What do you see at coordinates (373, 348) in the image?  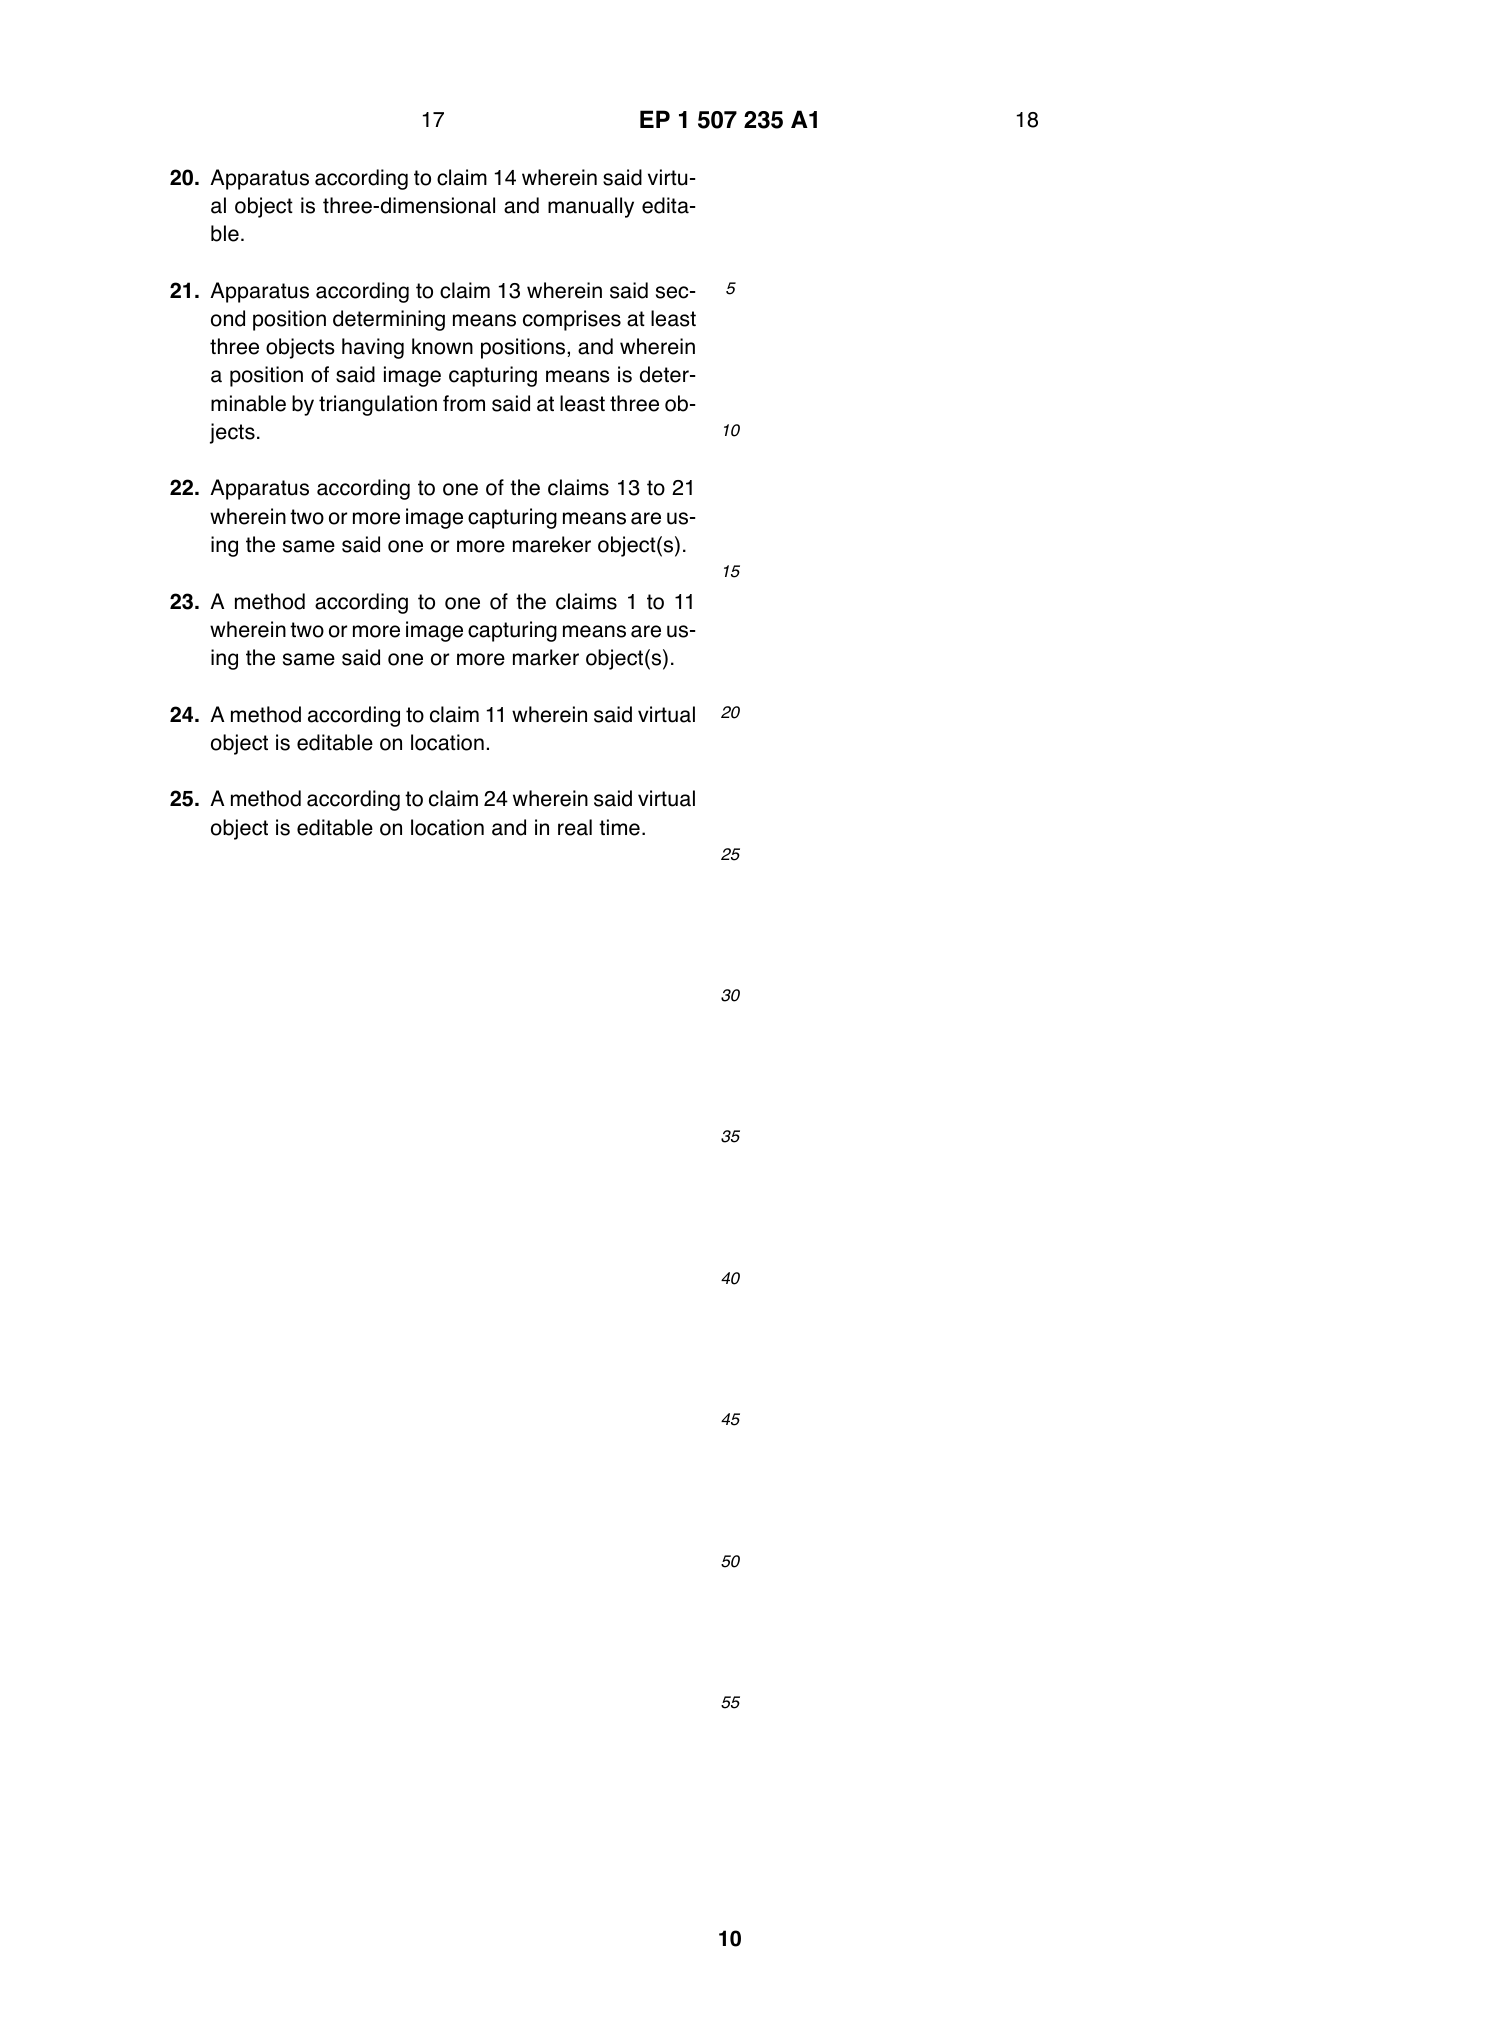 I see `having` at bounding box center [373, 348].
